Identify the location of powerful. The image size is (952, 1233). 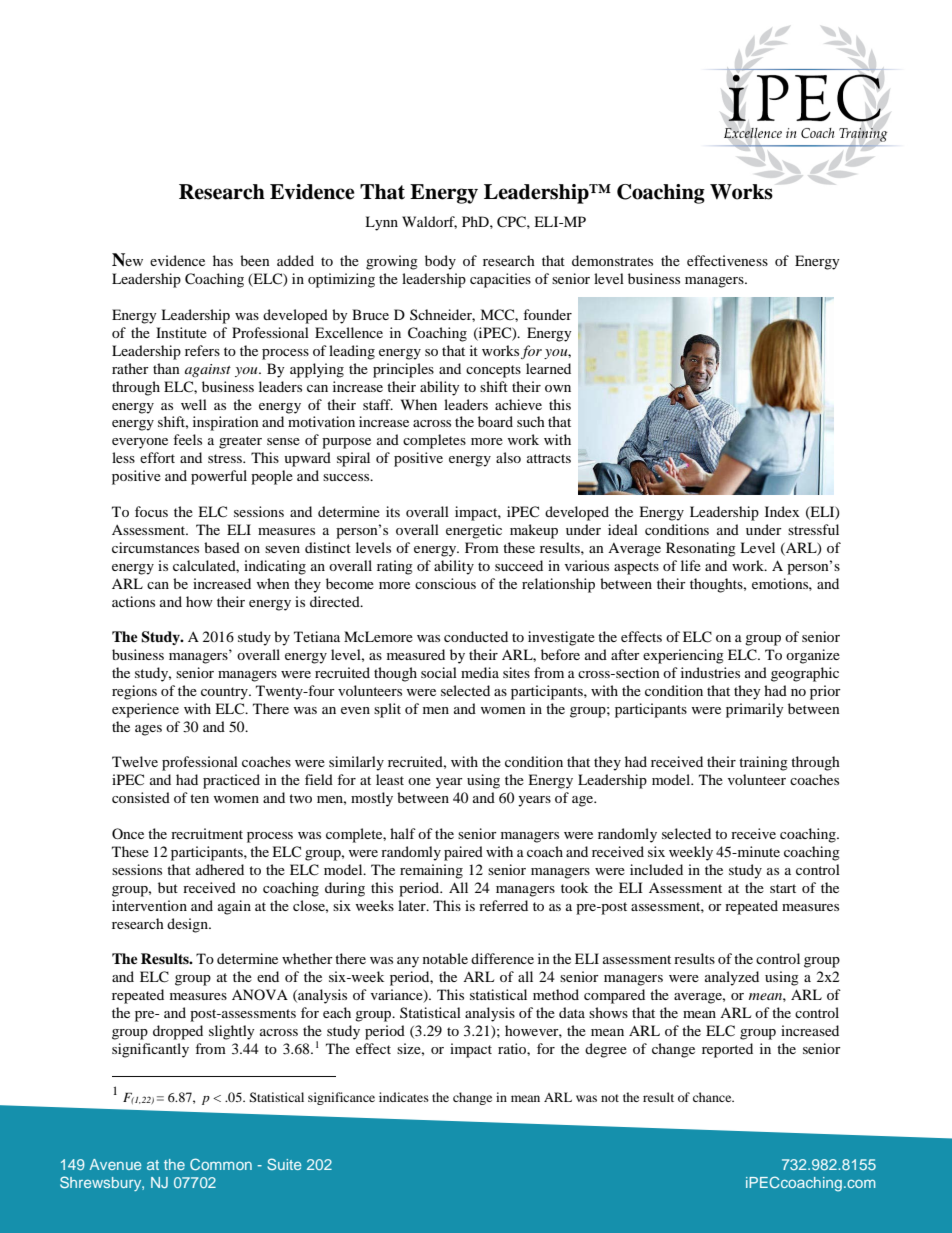
(219, 477).
